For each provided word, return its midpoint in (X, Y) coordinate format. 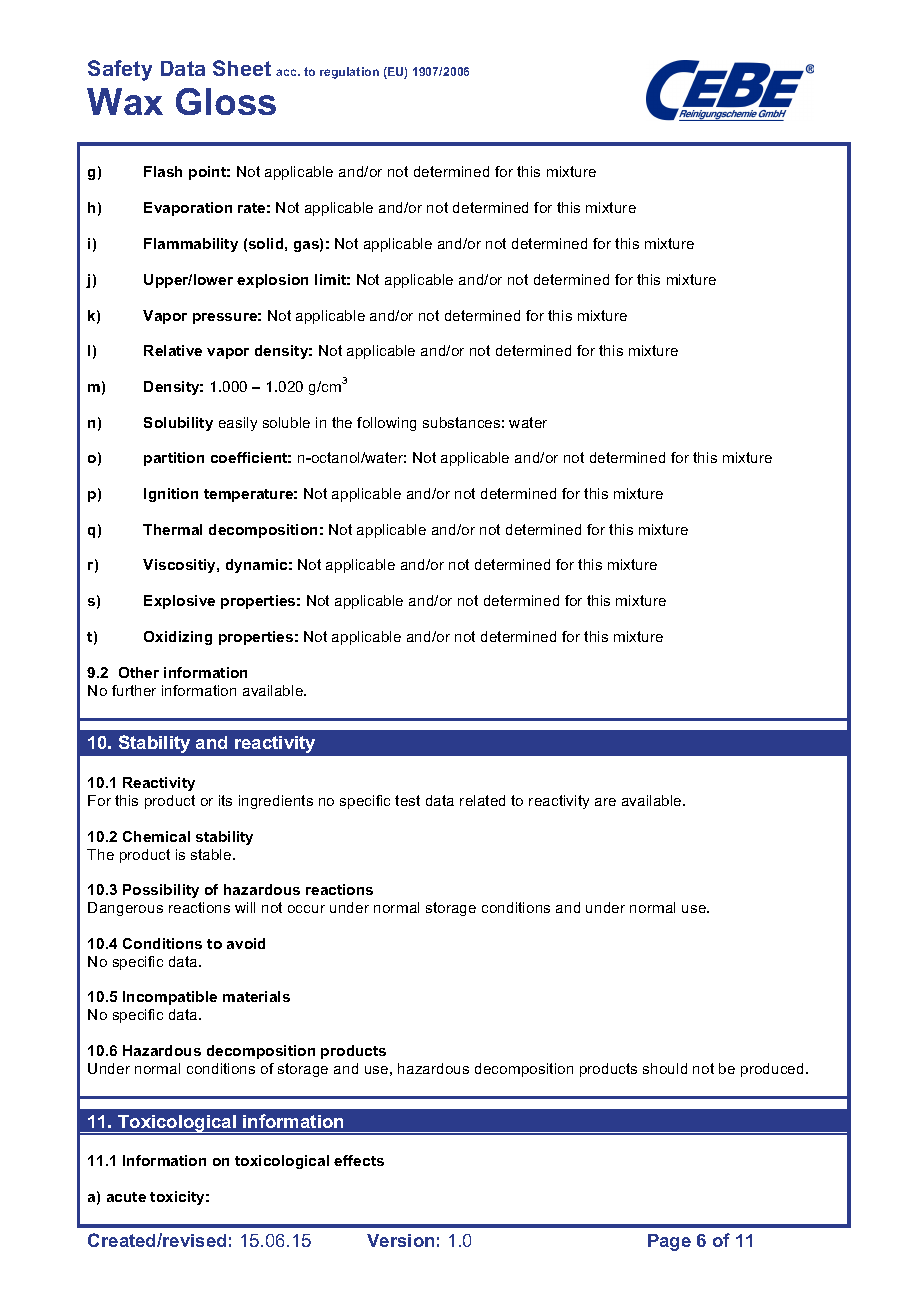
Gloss (226, 101)
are (605, 802)
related (482, 800)
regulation (349, 73)
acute (126, 1197)
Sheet (242, 68)
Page (669, 1242)
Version (400, 1240)
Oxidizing (178, 638)
